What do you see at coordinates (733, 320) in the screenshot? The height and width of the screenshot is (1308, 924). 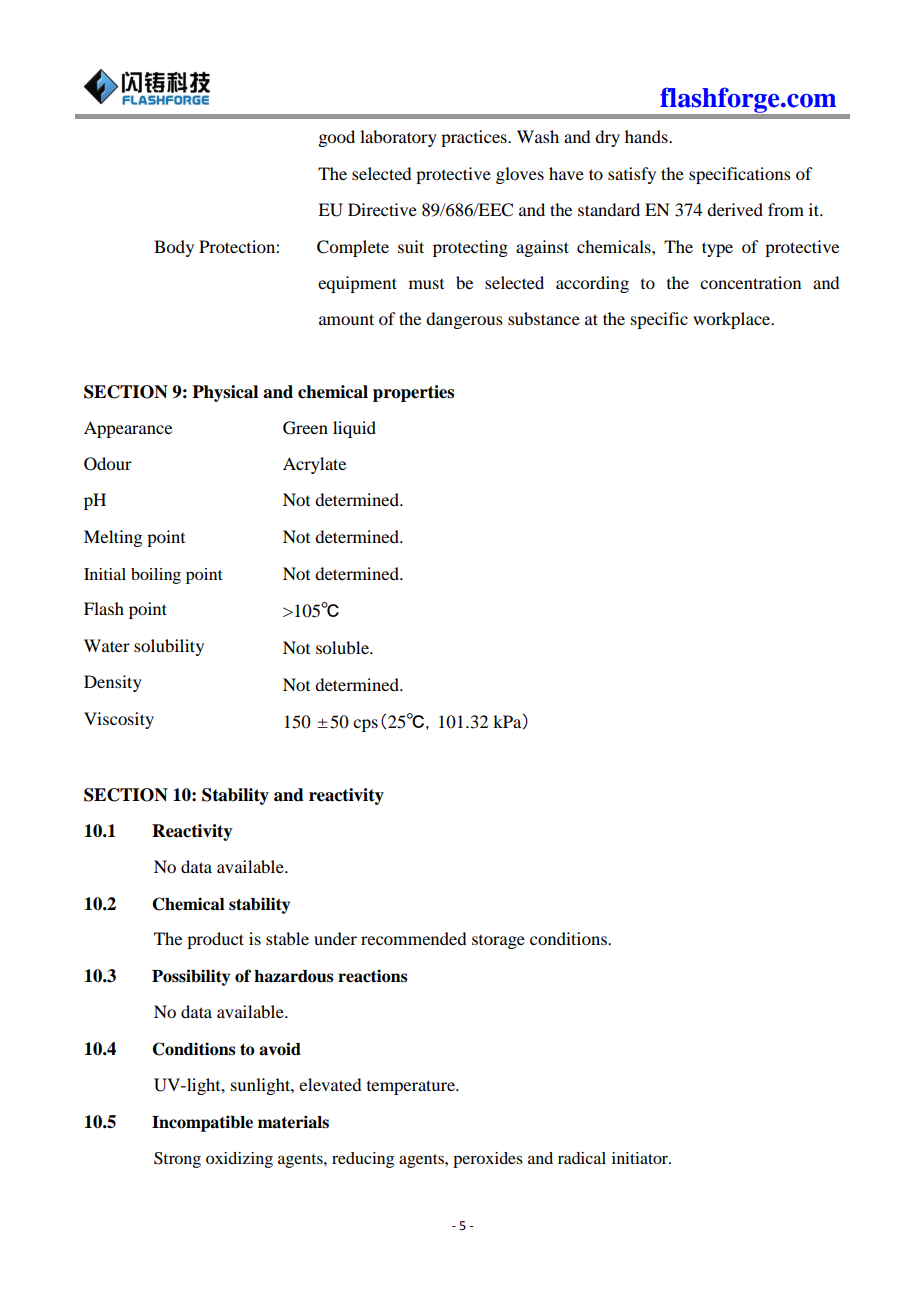 I see `workplace` at bounding box center [733, 320].
